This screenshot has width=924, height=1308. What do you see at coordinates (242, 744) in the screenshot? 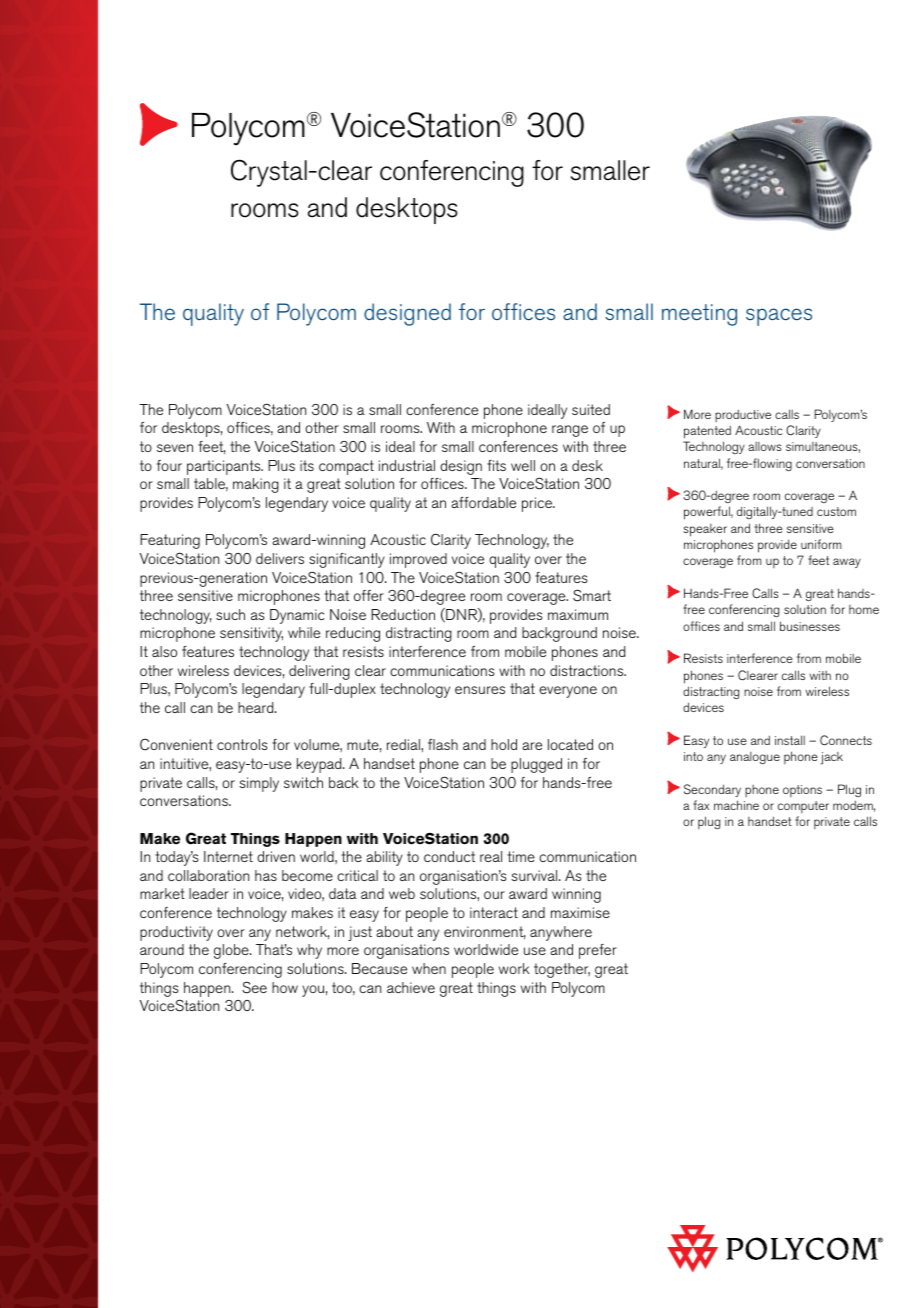
I see `controls` at bounding box center [242, 744].
